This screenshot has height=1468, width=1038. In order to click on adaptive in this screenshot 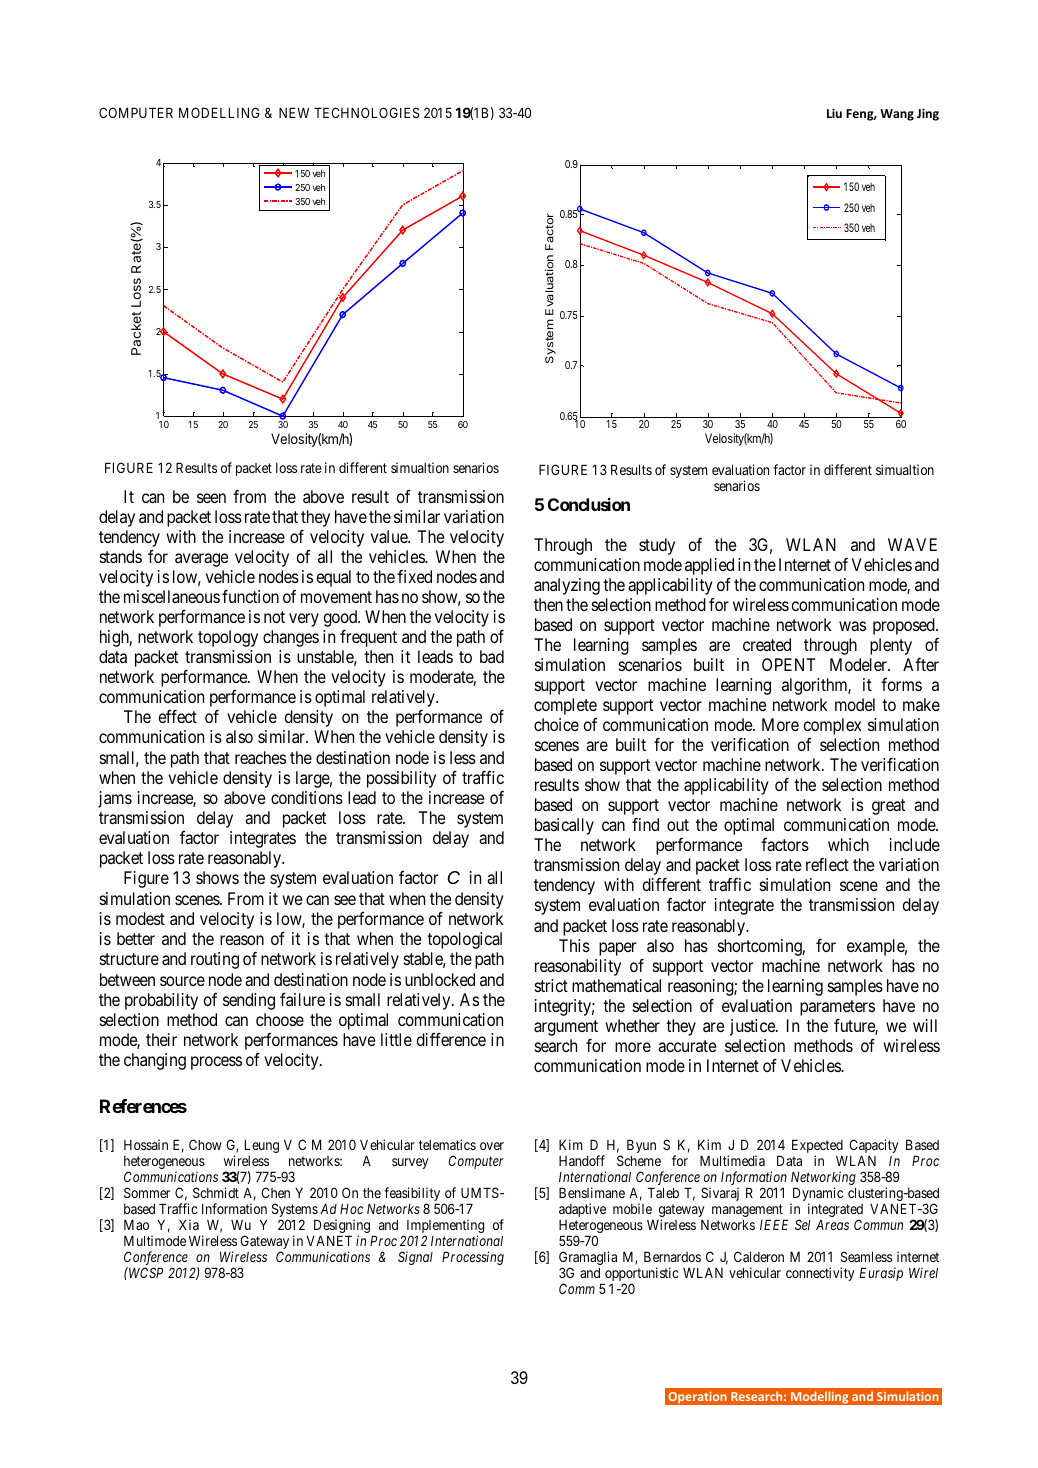, I will do `click(582, 1210)`.
